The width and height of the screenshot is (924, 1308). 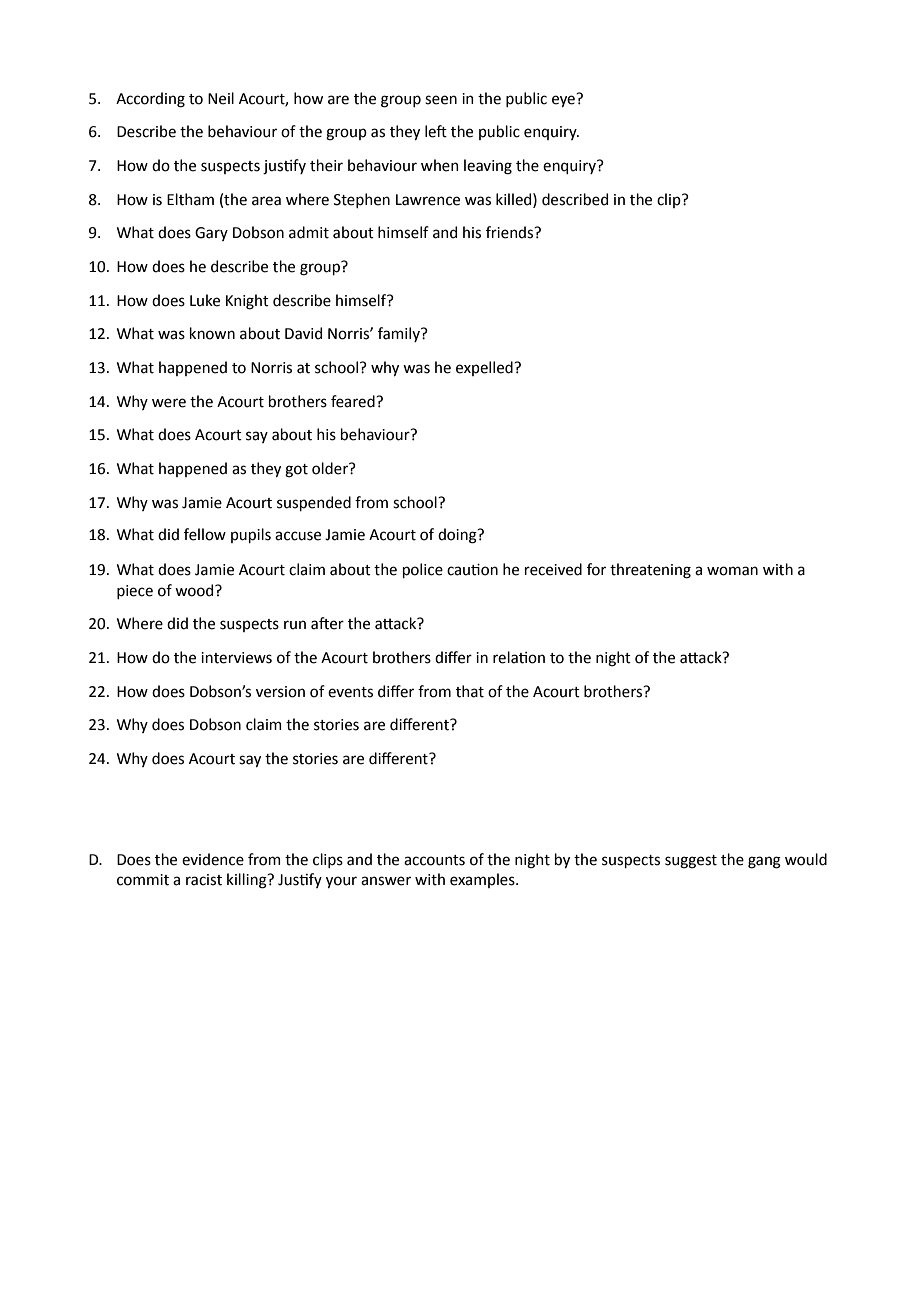 I want to click on eye, so click(x=564, y=100).
